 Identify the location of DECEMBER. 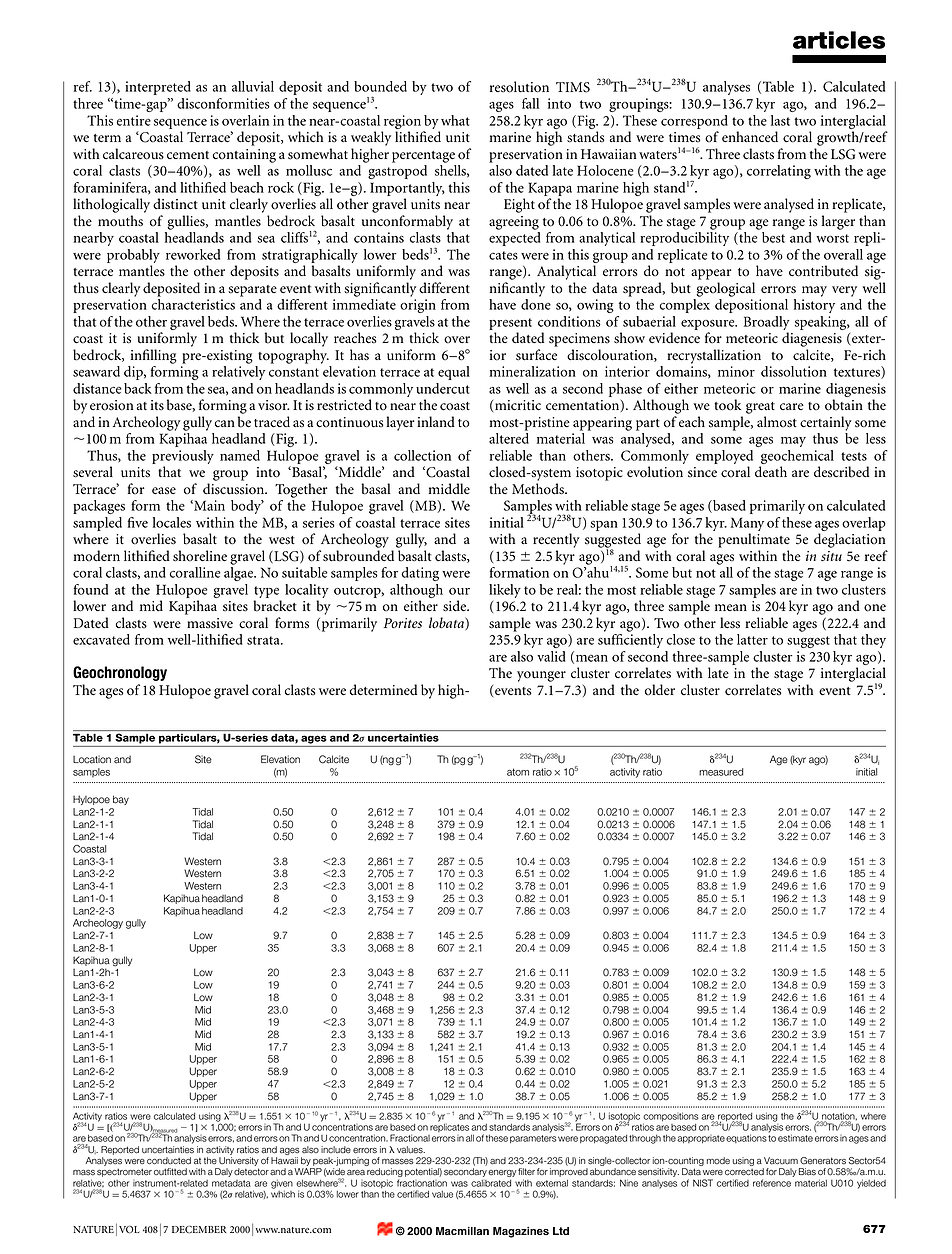
(199, 1229).
